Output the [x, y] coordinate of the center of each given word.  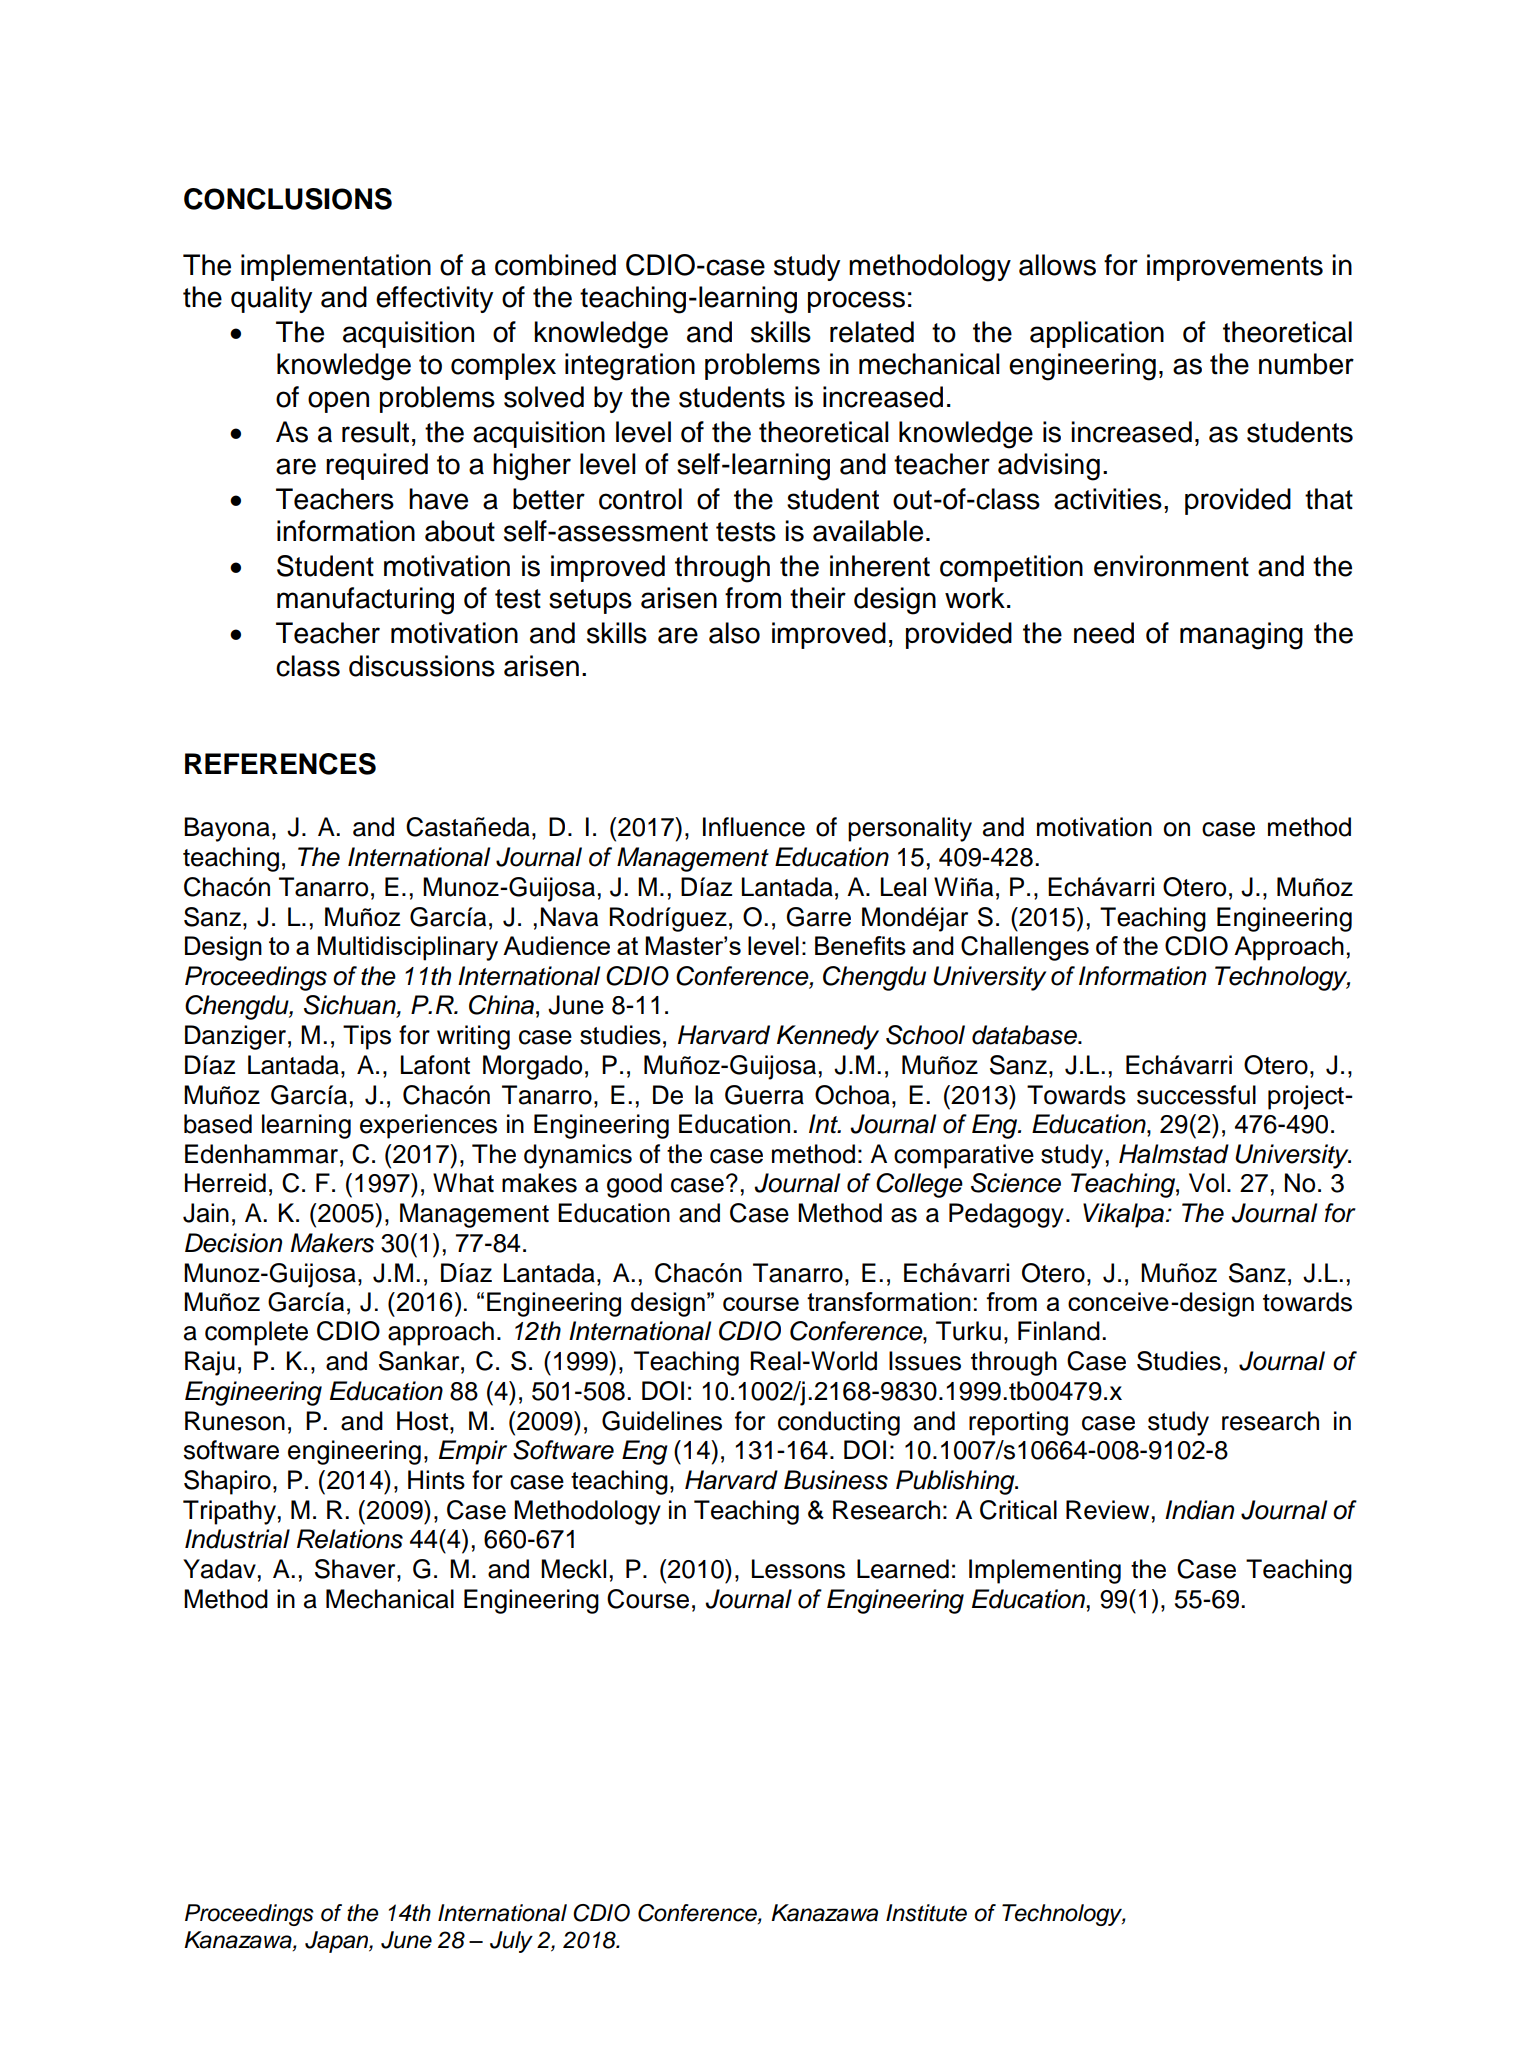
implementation [336, 267]
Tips [367, 1037]
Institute [926, 1913]
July [511, 1942]
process [856, 302]
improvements [1235, 267]
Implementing [1045, 1571]
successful [1196, 1095]
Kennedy [828, 1037]
